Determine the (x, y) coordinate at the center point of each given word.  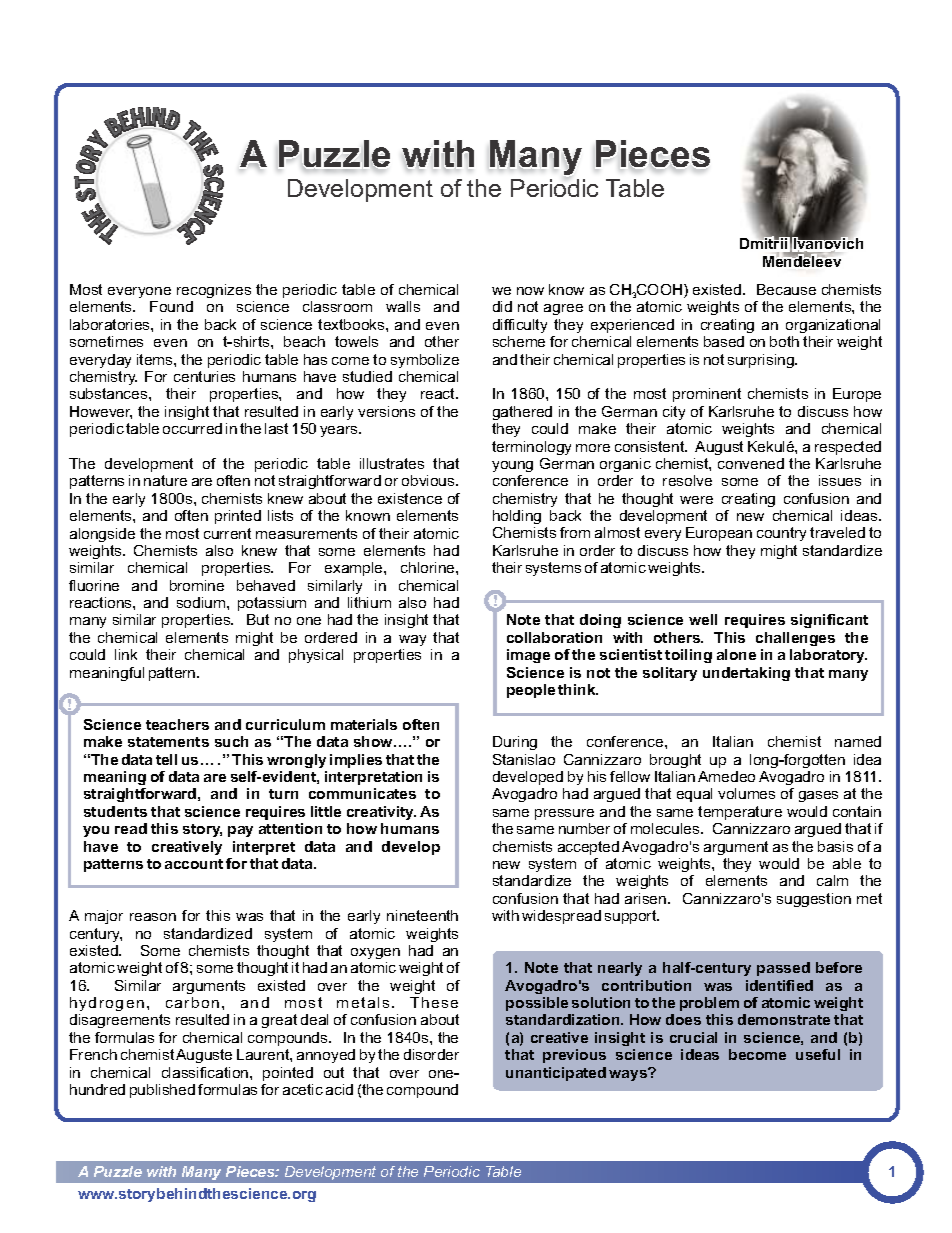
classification (206, 1072)
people (531, 691)
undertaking (746, 674)
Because (786, 289)
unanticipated (556, 1074)
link (126, 654)
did (502, 306)
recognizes (214, 291)
